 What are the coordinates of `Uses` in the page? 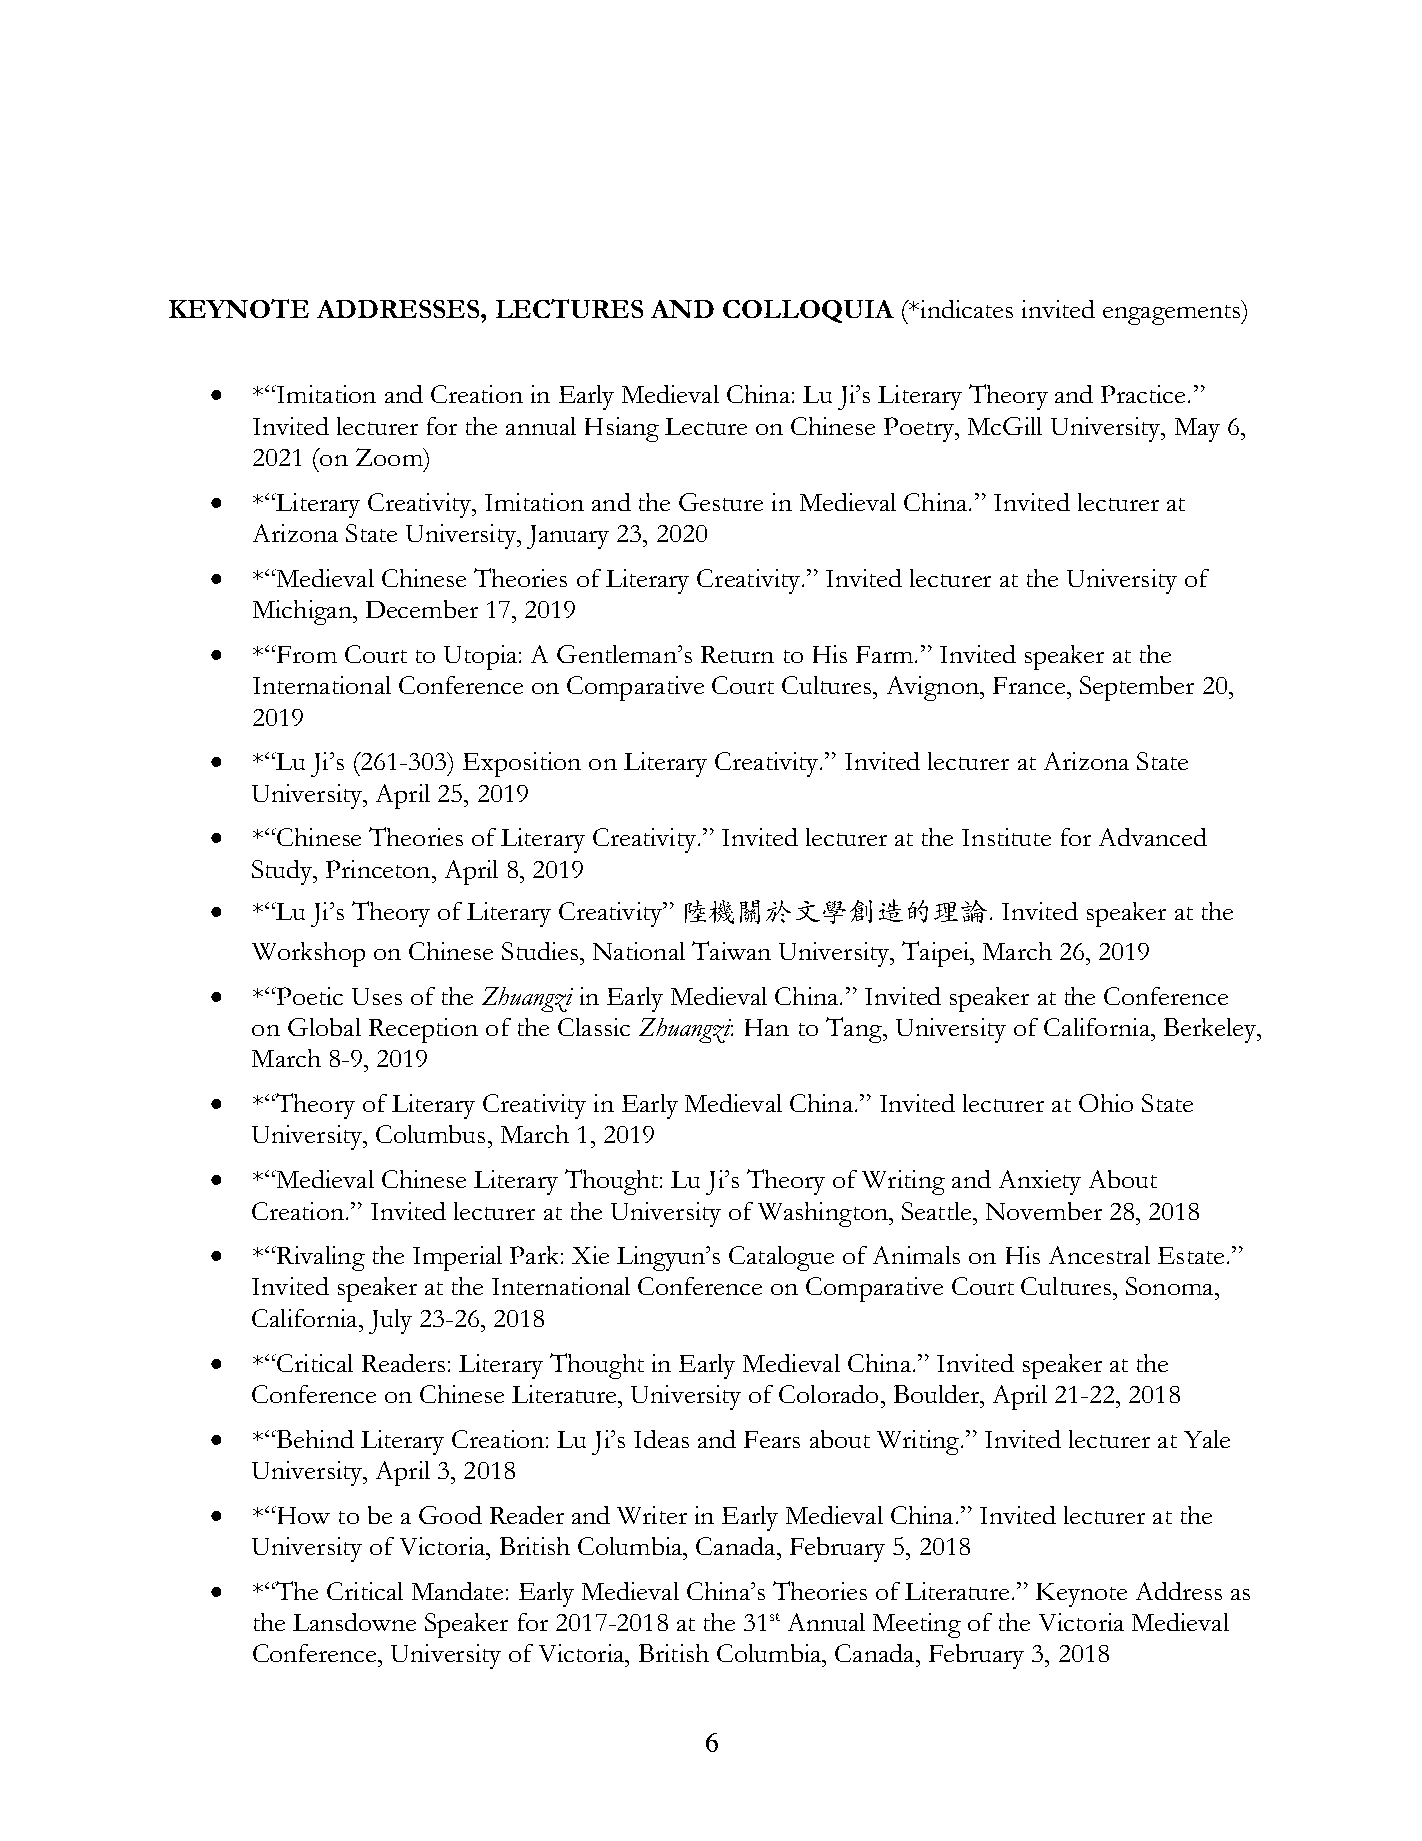 It's located at (377, 996).
